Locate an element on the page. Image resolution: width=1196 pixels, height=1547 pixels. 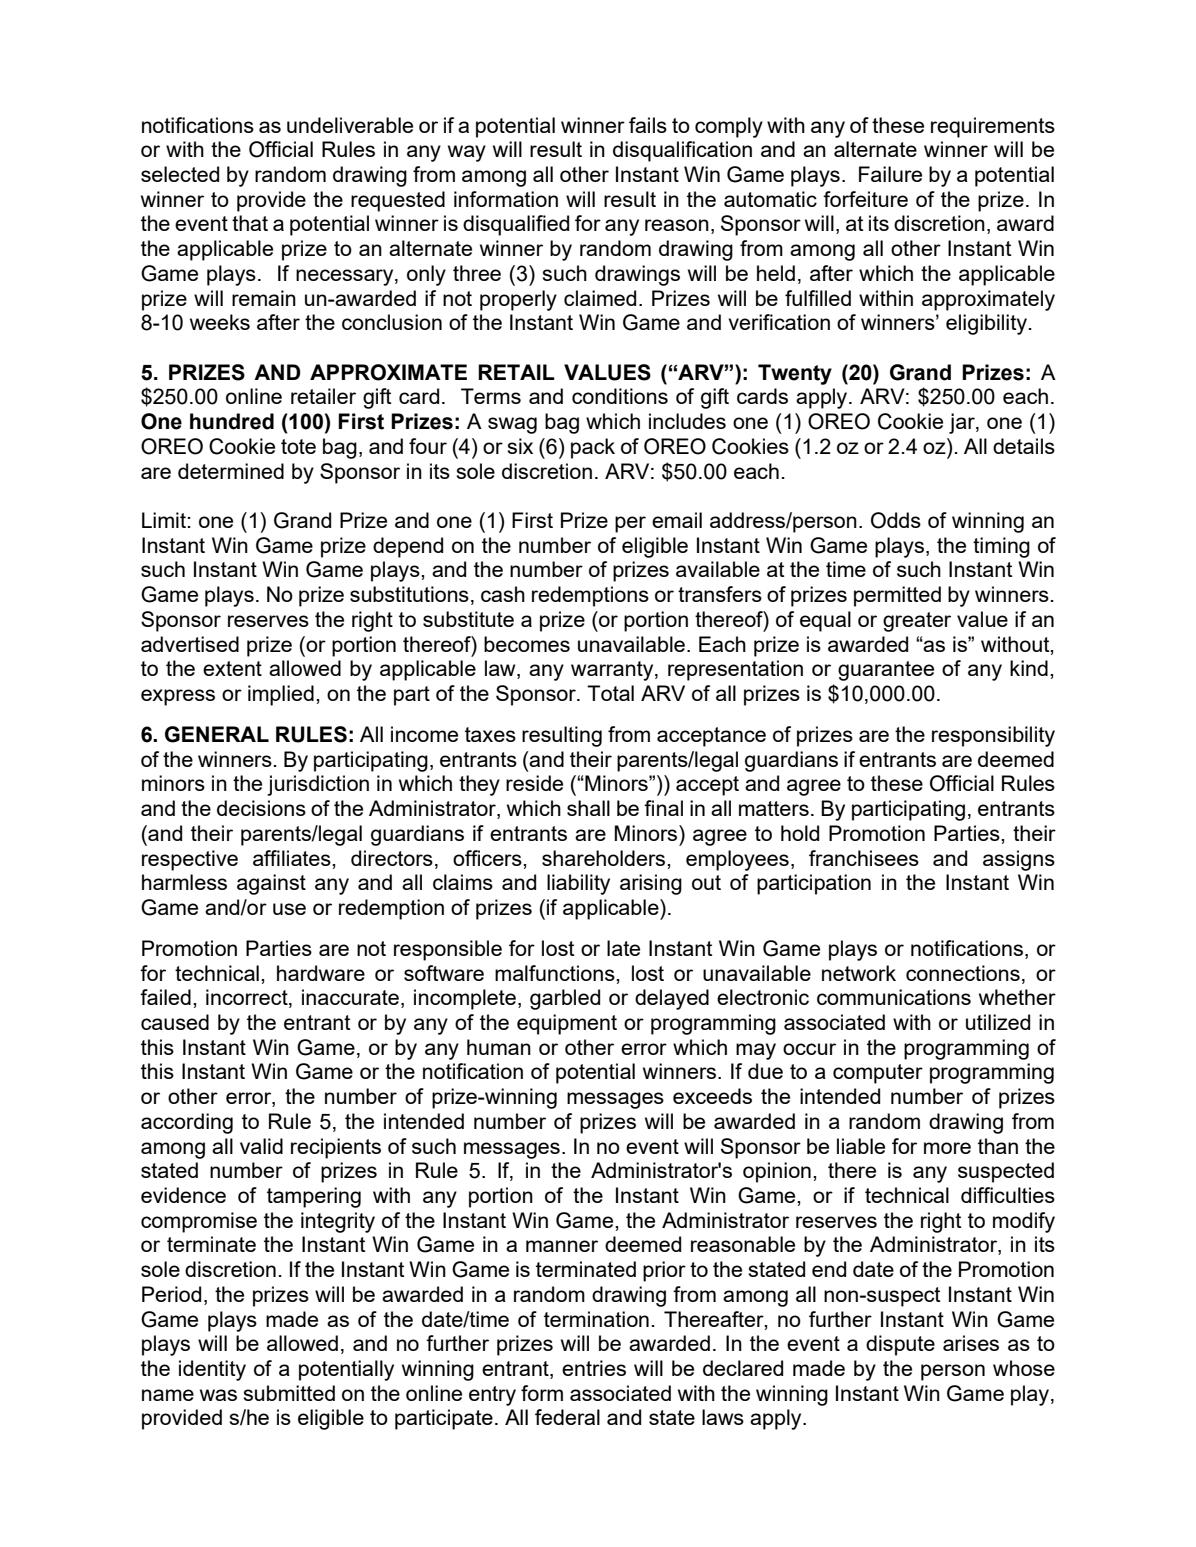
computer is located at coordinates (878, 1074).
